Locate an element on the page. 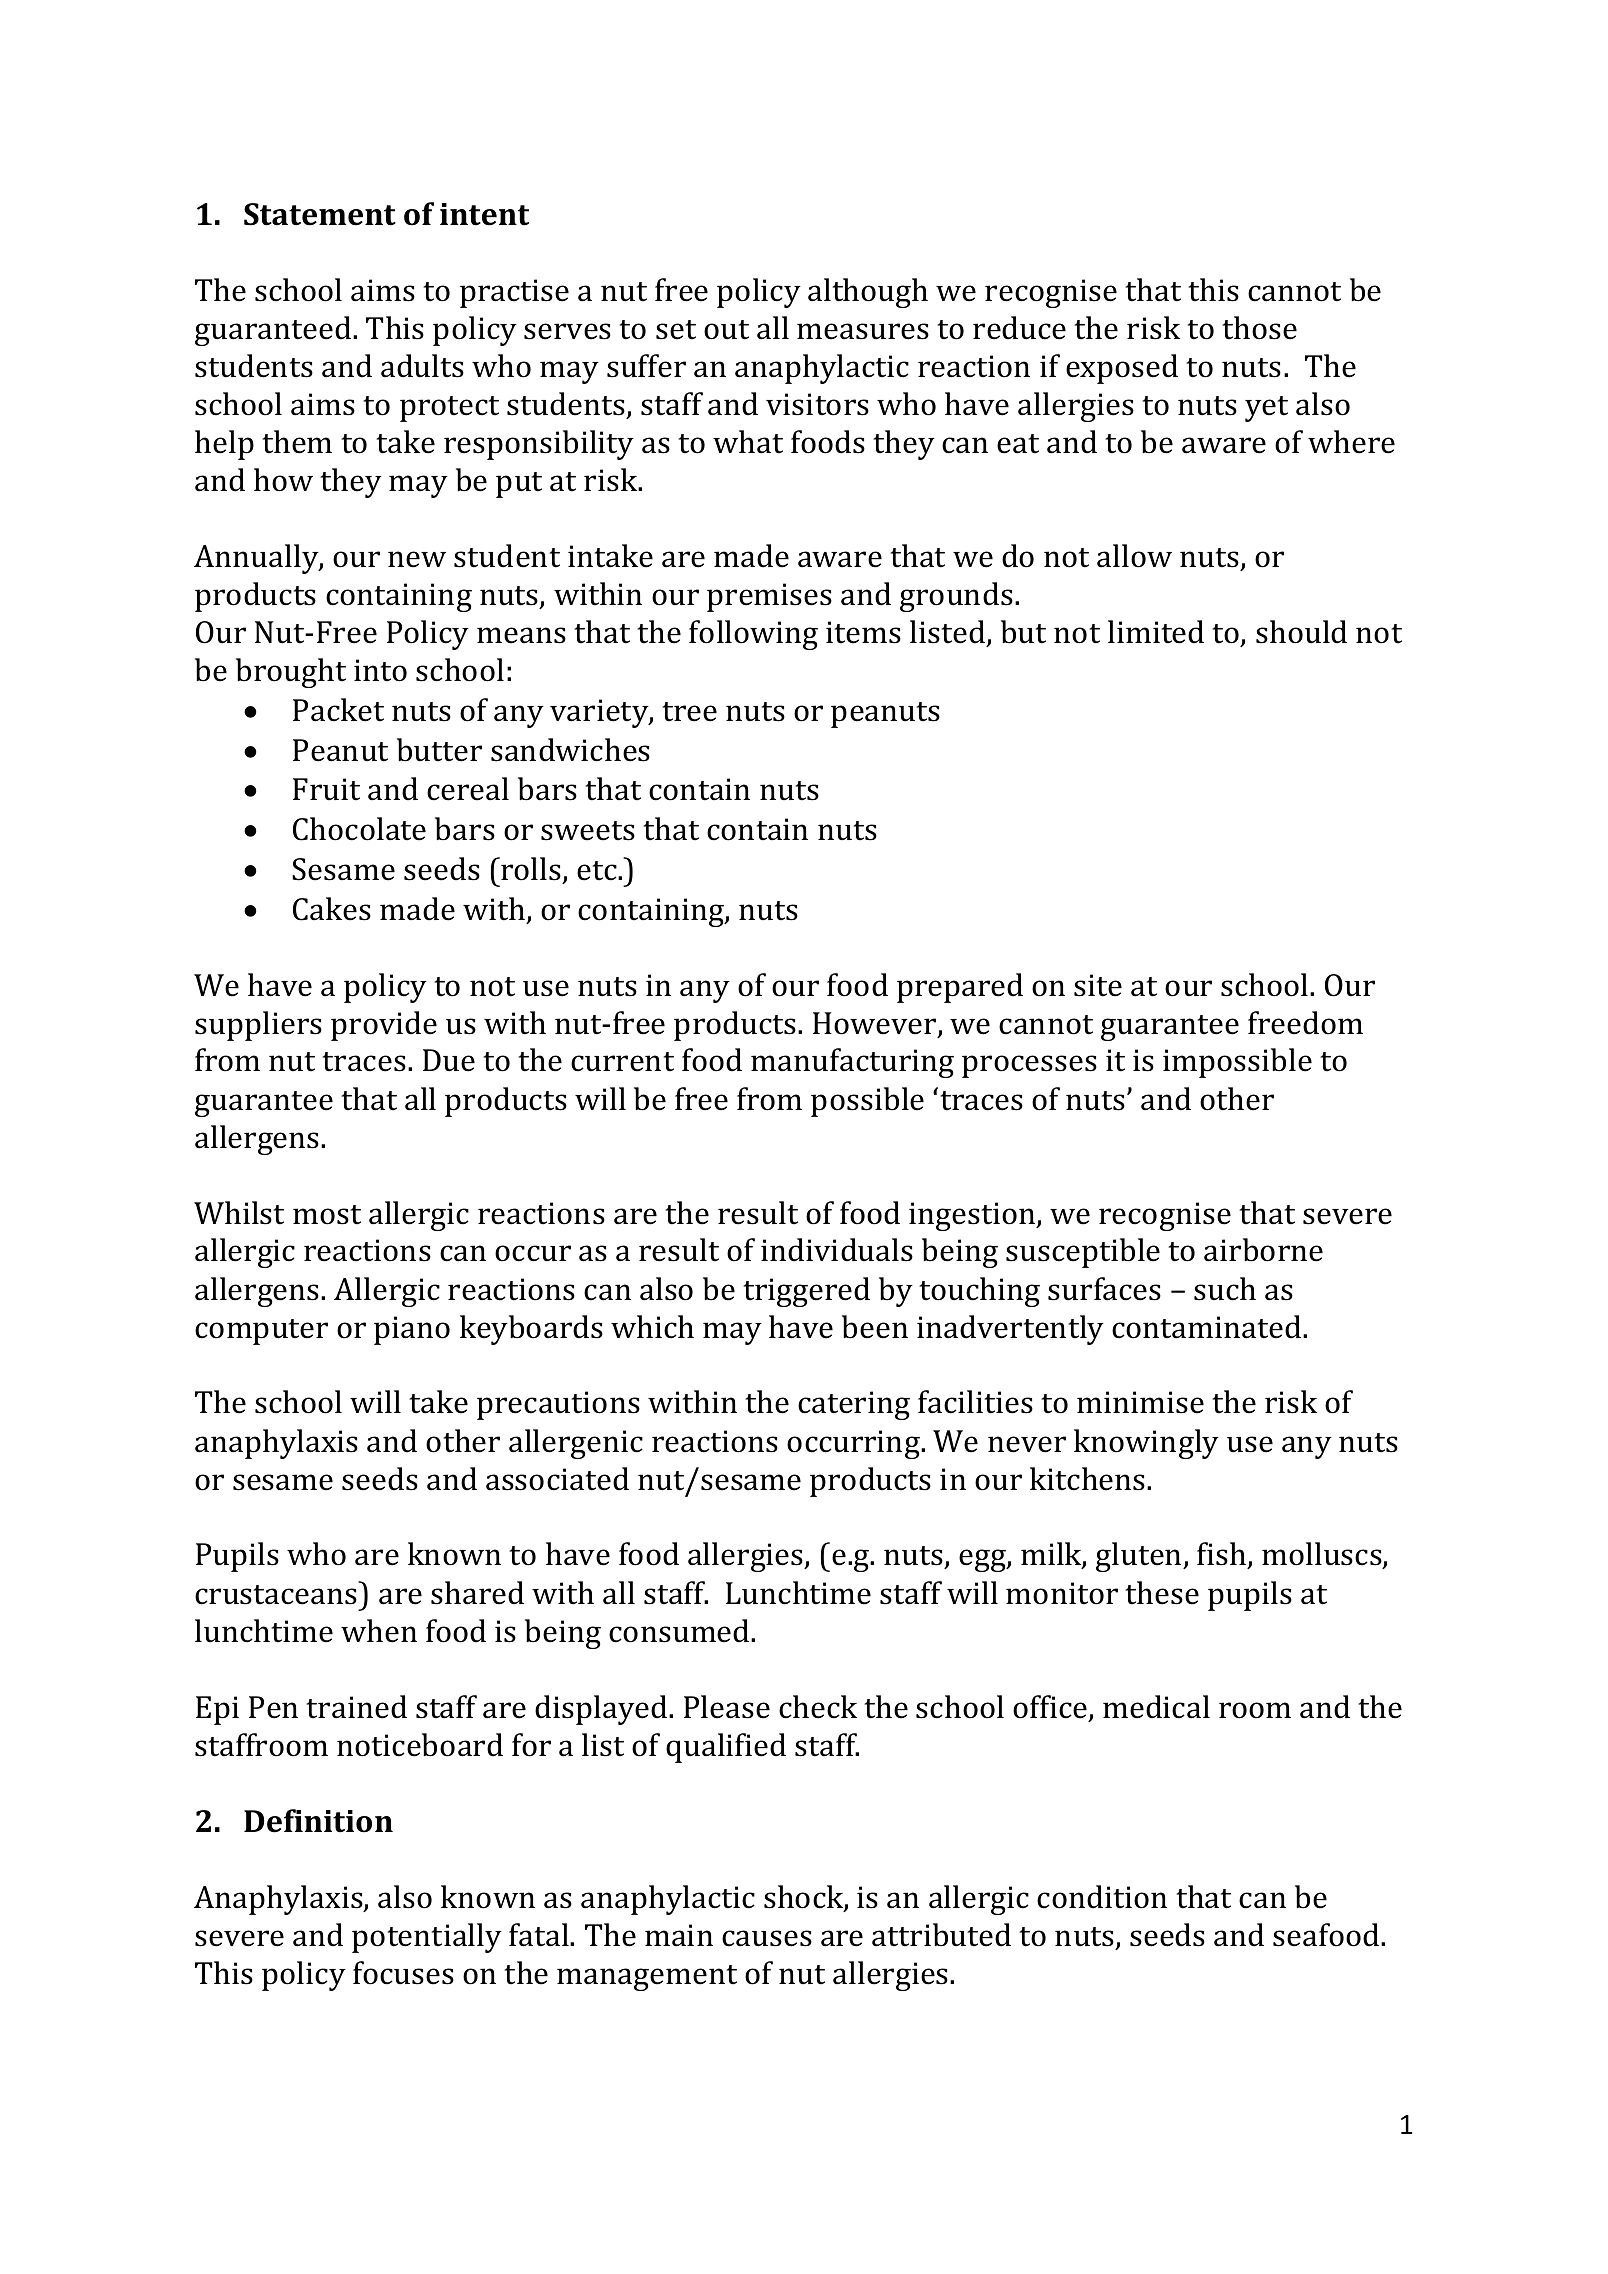  those is located at coordinates (1259, 328).
